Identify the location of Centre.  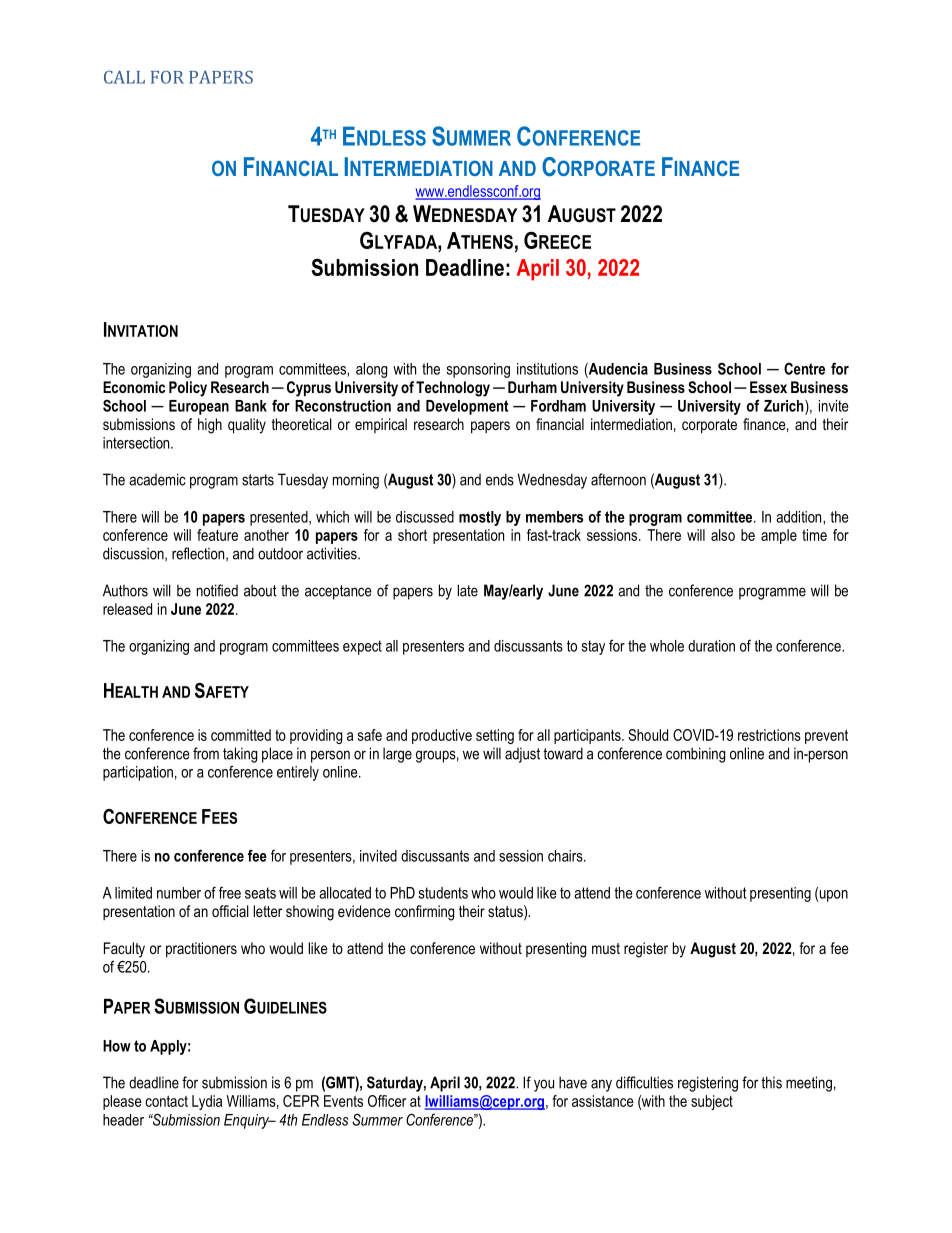
(804, 369).
